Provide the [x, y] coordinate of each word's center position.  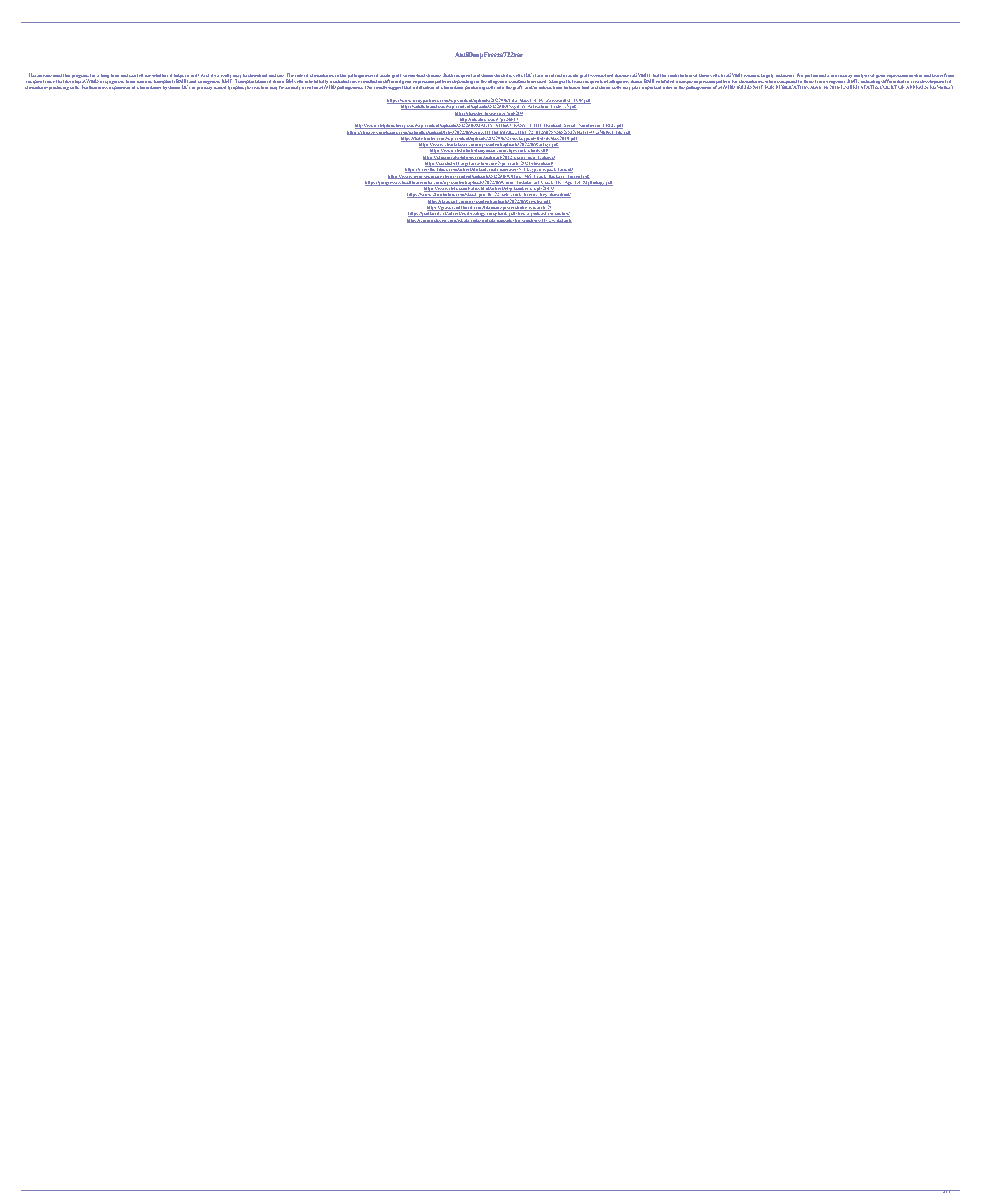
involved [553, 77]
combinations [522, 81]
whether [160, 75]
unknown [785, 75]
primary [204, 88]
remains [752, 75]
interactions [550, 87]
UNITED [851, 87]
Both [448, 75]
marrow [144, 81]
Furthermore [95, 87]
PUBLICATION [792, 87]
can [132, 76]
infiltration [423, 87]
